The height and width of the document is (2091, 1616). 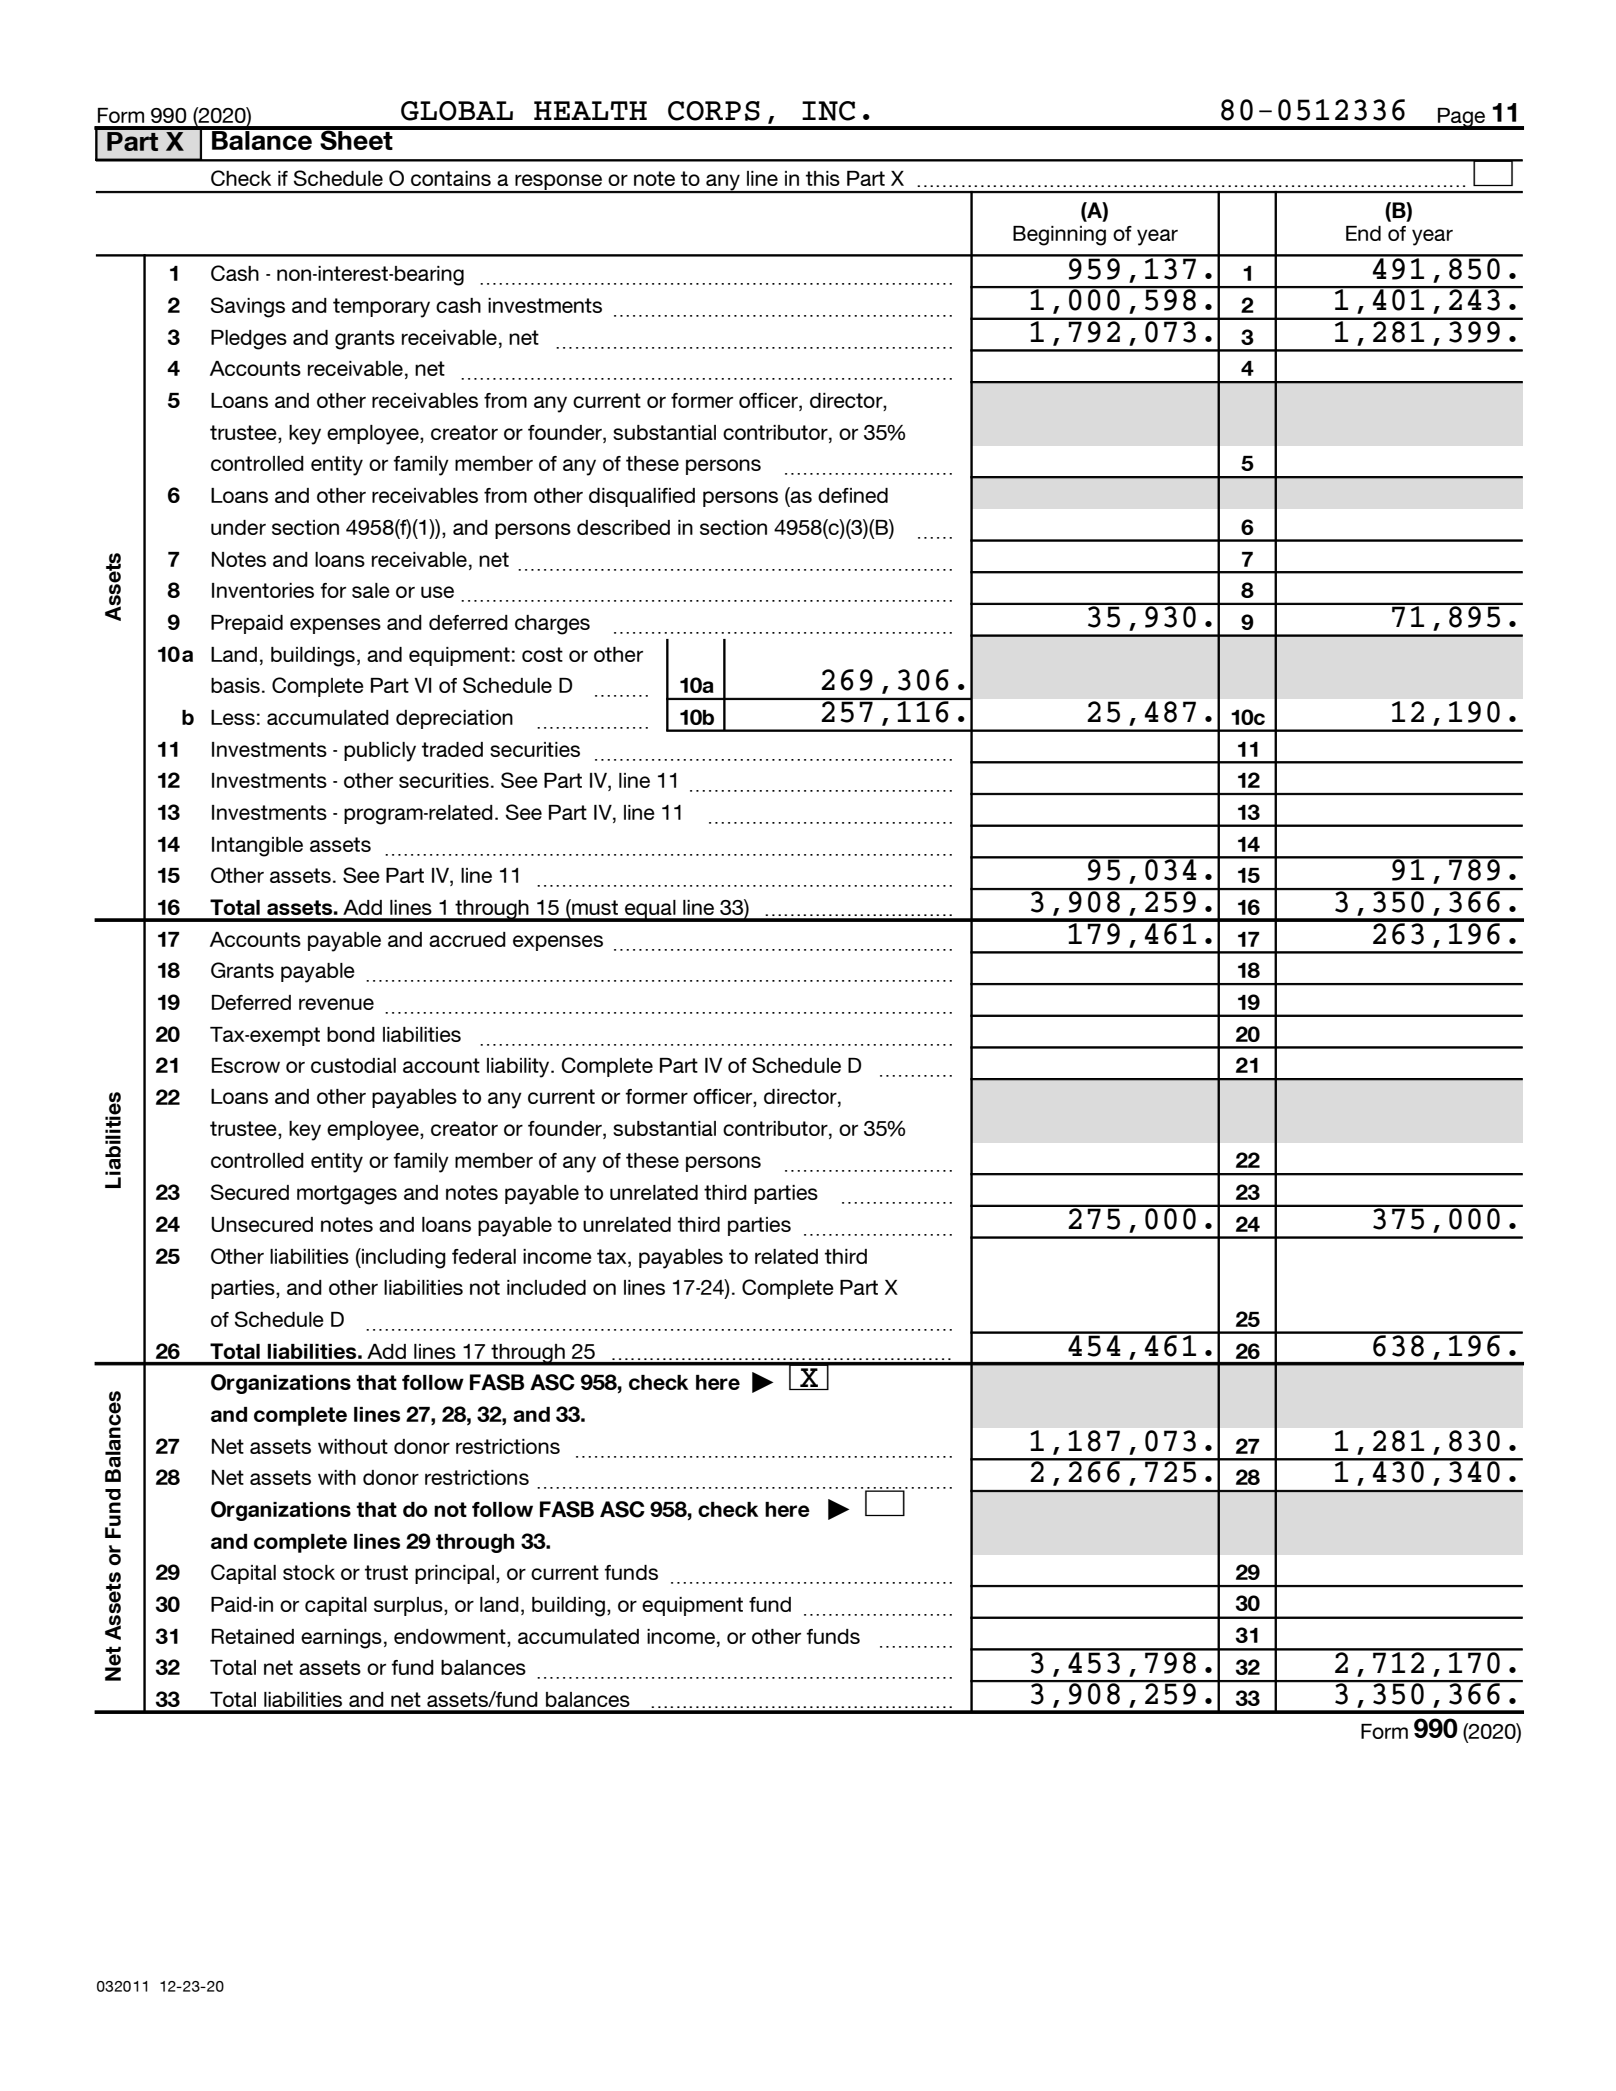 What do you see at coordinates (546, 1287) in the document?
I see `included` at bounding box center [546, 1287].
